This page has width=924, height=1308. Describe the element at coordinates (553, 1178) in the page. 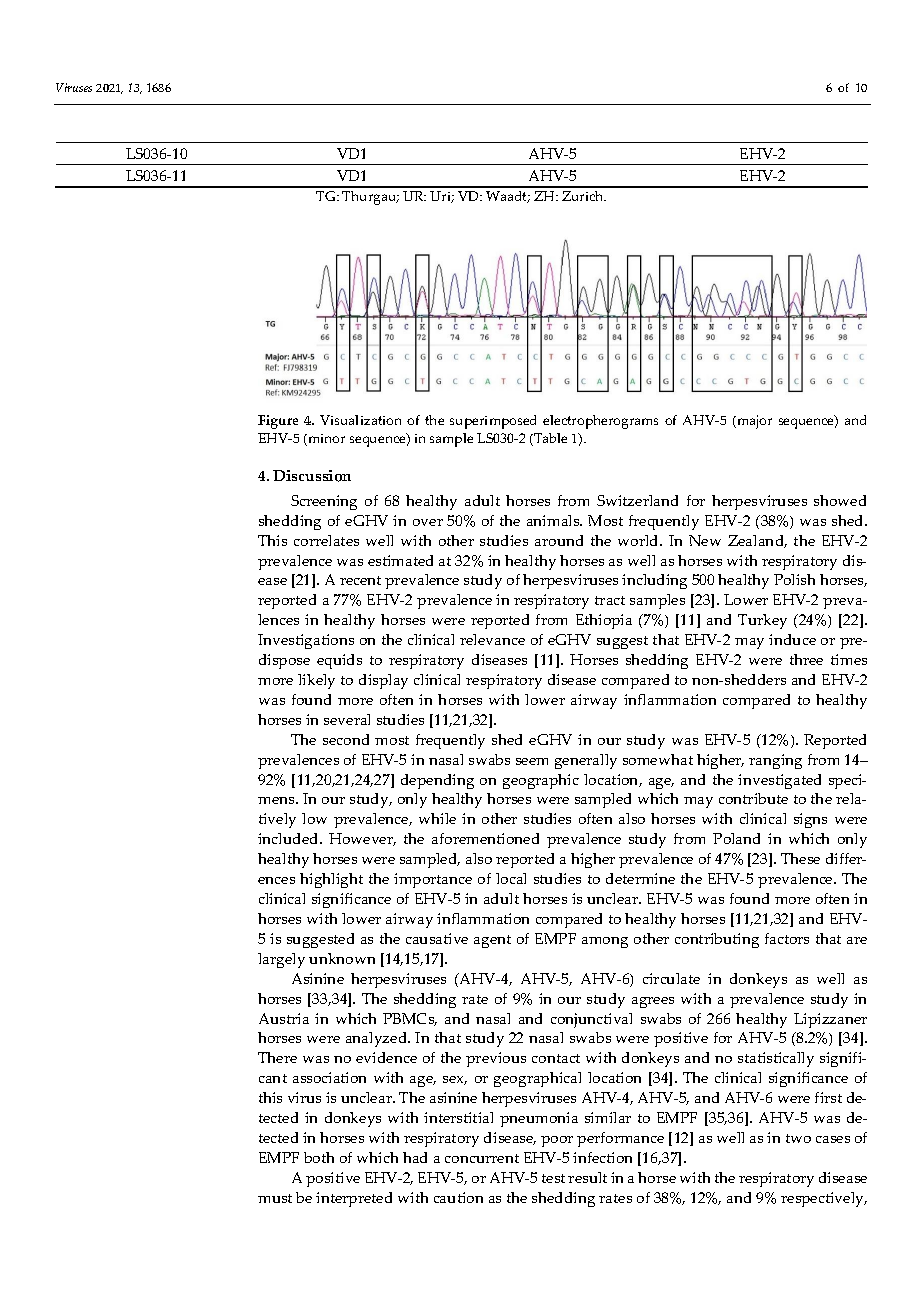

I see `test` at that location.
